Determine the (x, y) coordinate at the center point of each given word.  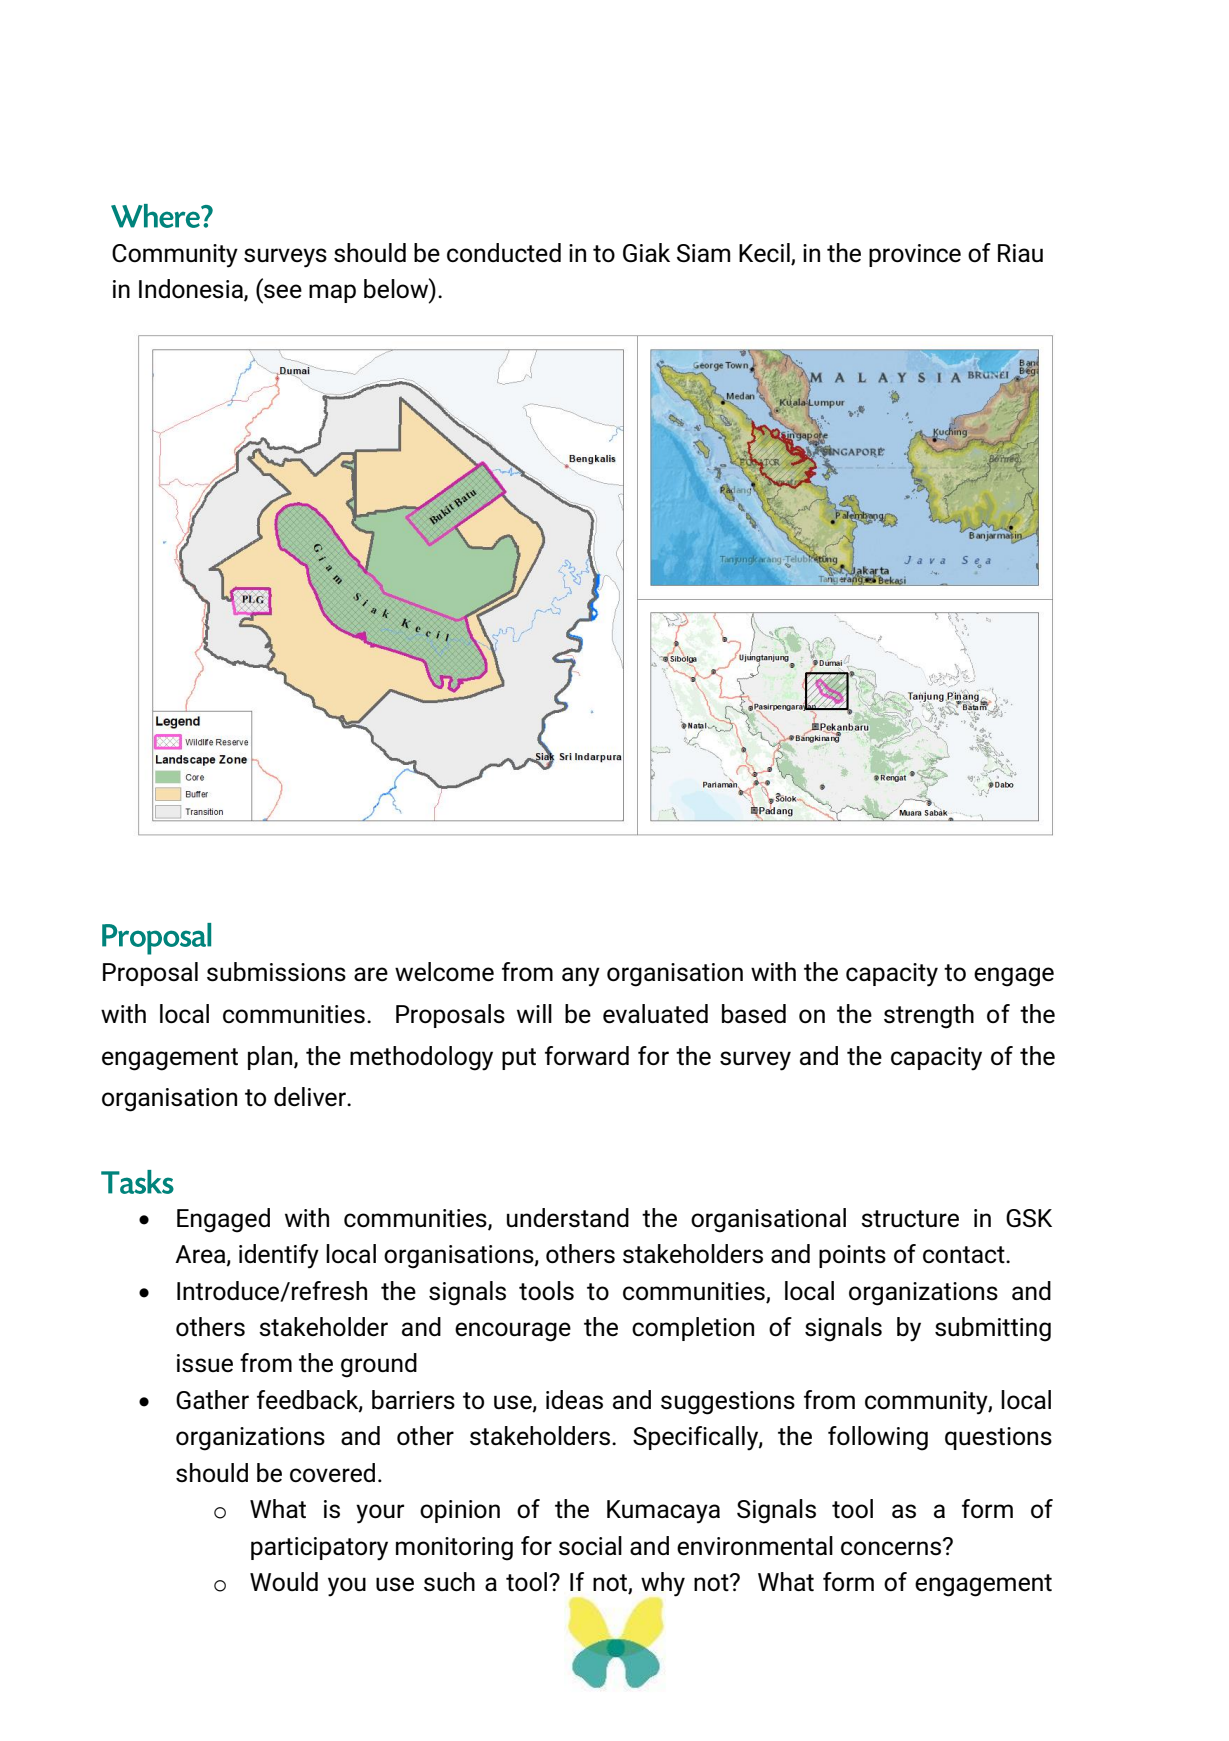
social (590, 1546)
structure (910, 1219)
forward (587, 1055)
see (283, 291)
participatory (319, 1549)
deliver (311, 1097)
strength (929, 1016)
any (581, 977)
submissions (276, 972)
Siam (703, 253)
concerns (891, 1548)
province (915, 255)
